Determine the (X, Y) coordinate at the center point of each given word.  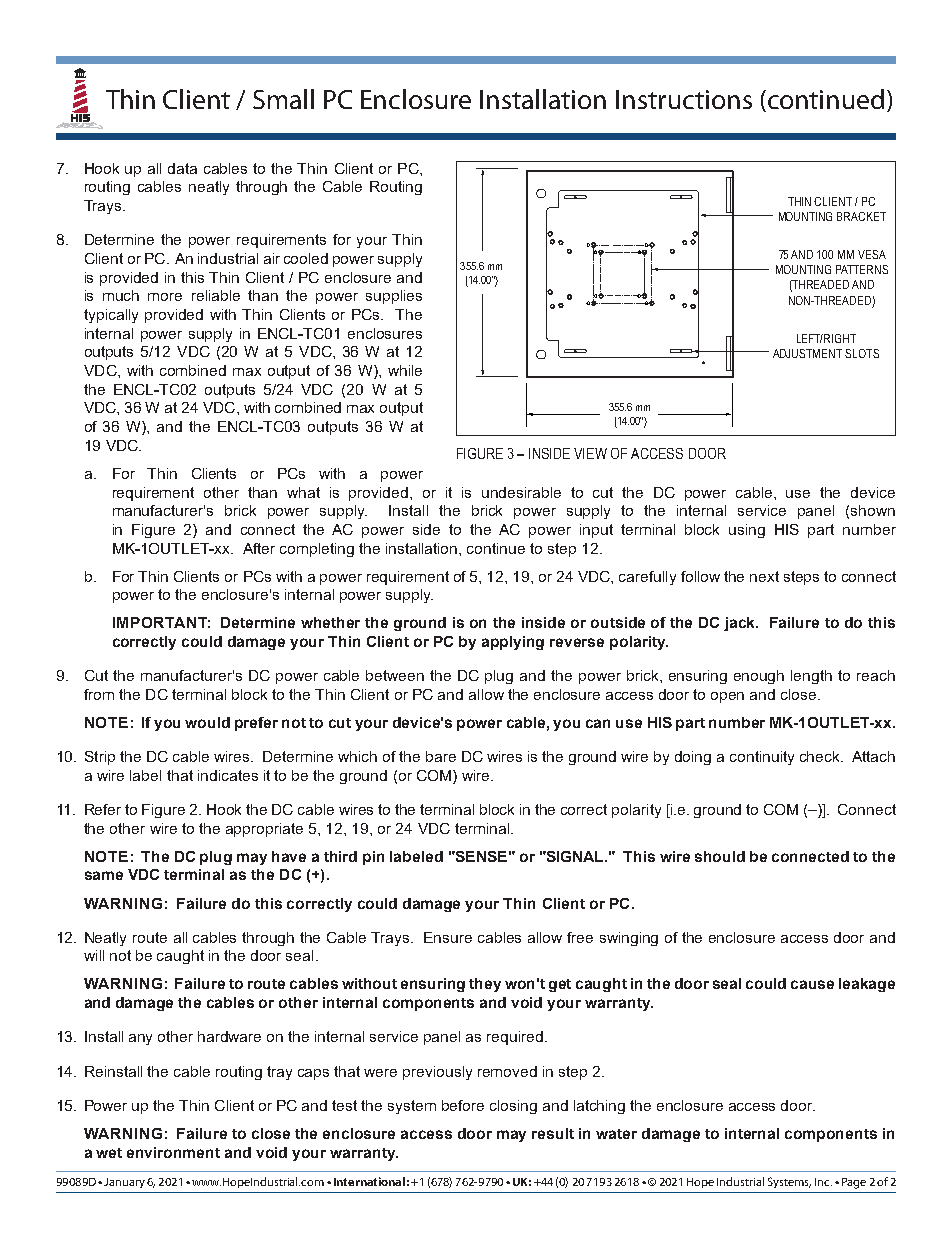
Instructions (684, 99)
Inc (823, 1182)
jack (741, 624)
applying (513, 643)
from (99, 694)
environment (173, 1152)
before (463, 1105)
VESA (872, 254)
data (182, 168)
